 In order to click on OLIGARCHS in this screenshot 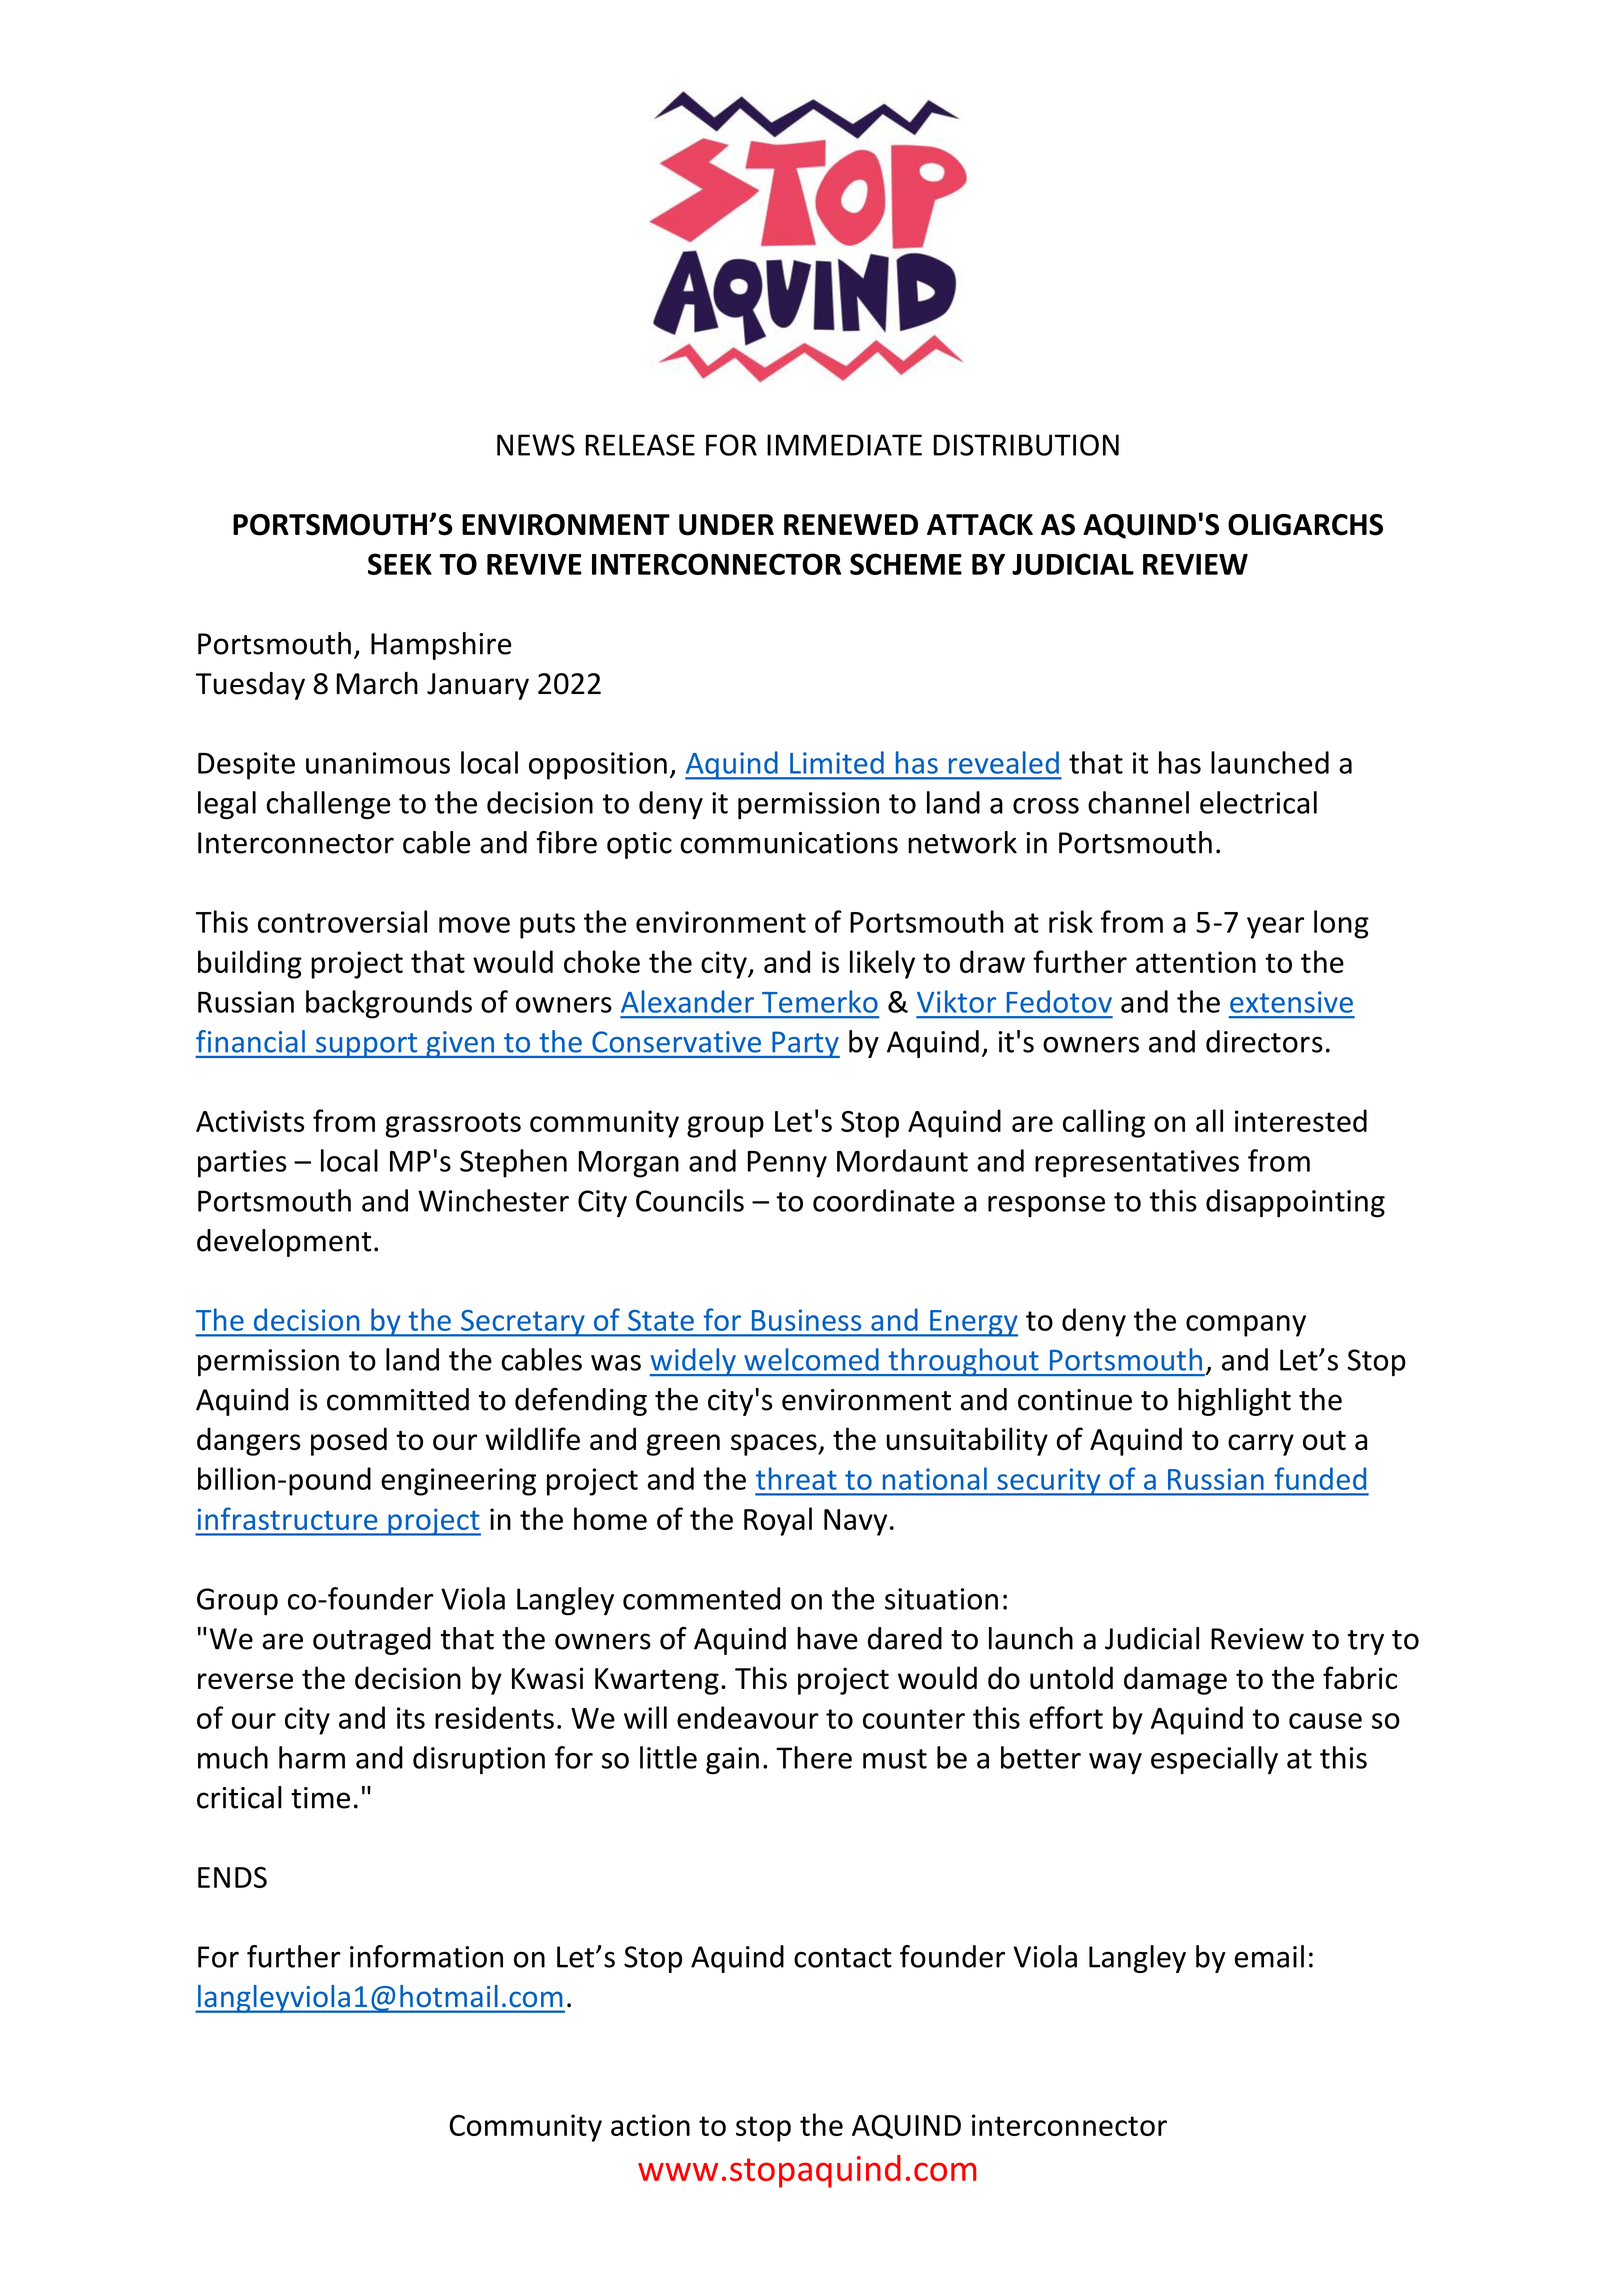, I will do `click(1305, 525)`.
